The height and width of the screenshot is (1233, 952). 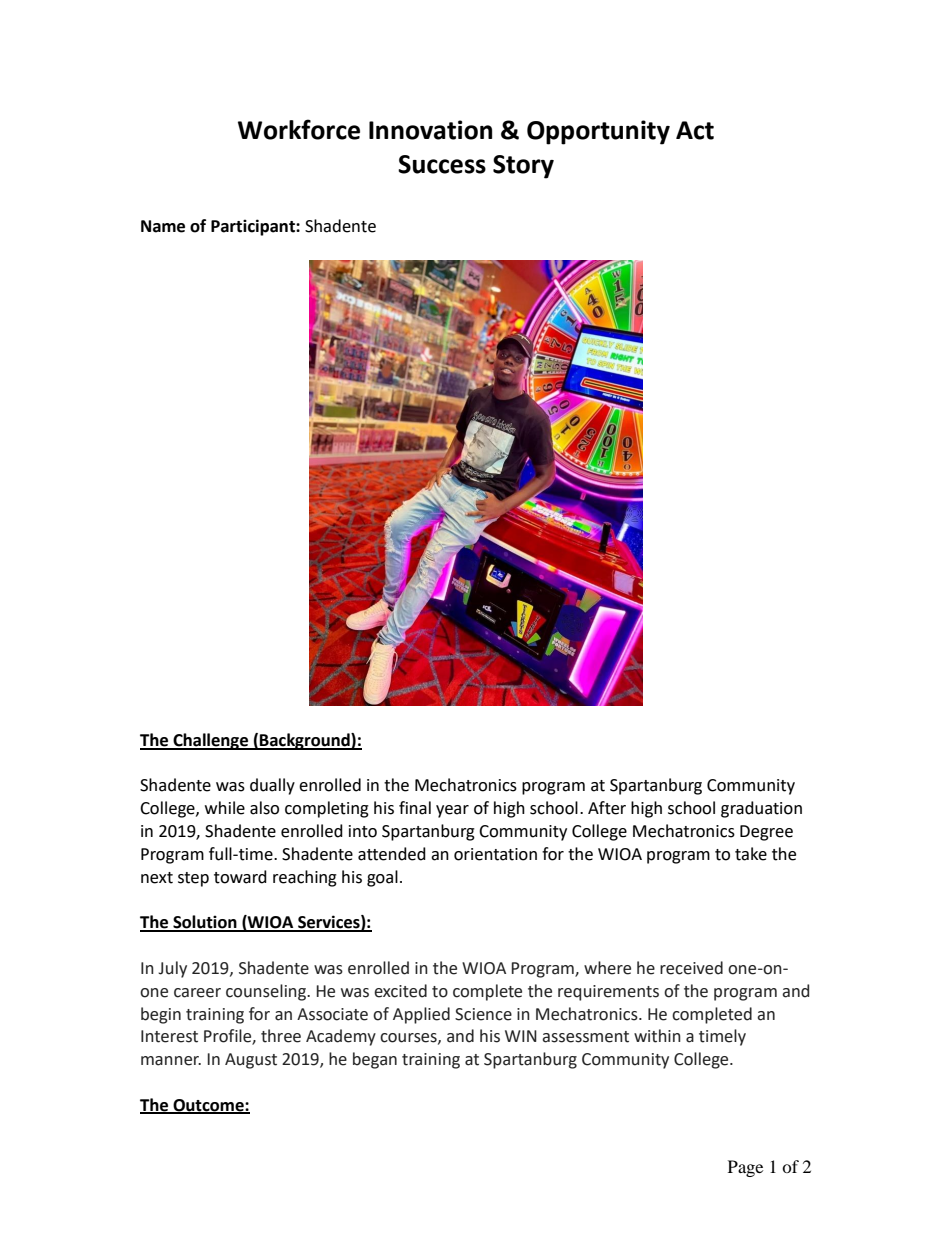 I want to click on Workforce, so click(x=299, y=129).
